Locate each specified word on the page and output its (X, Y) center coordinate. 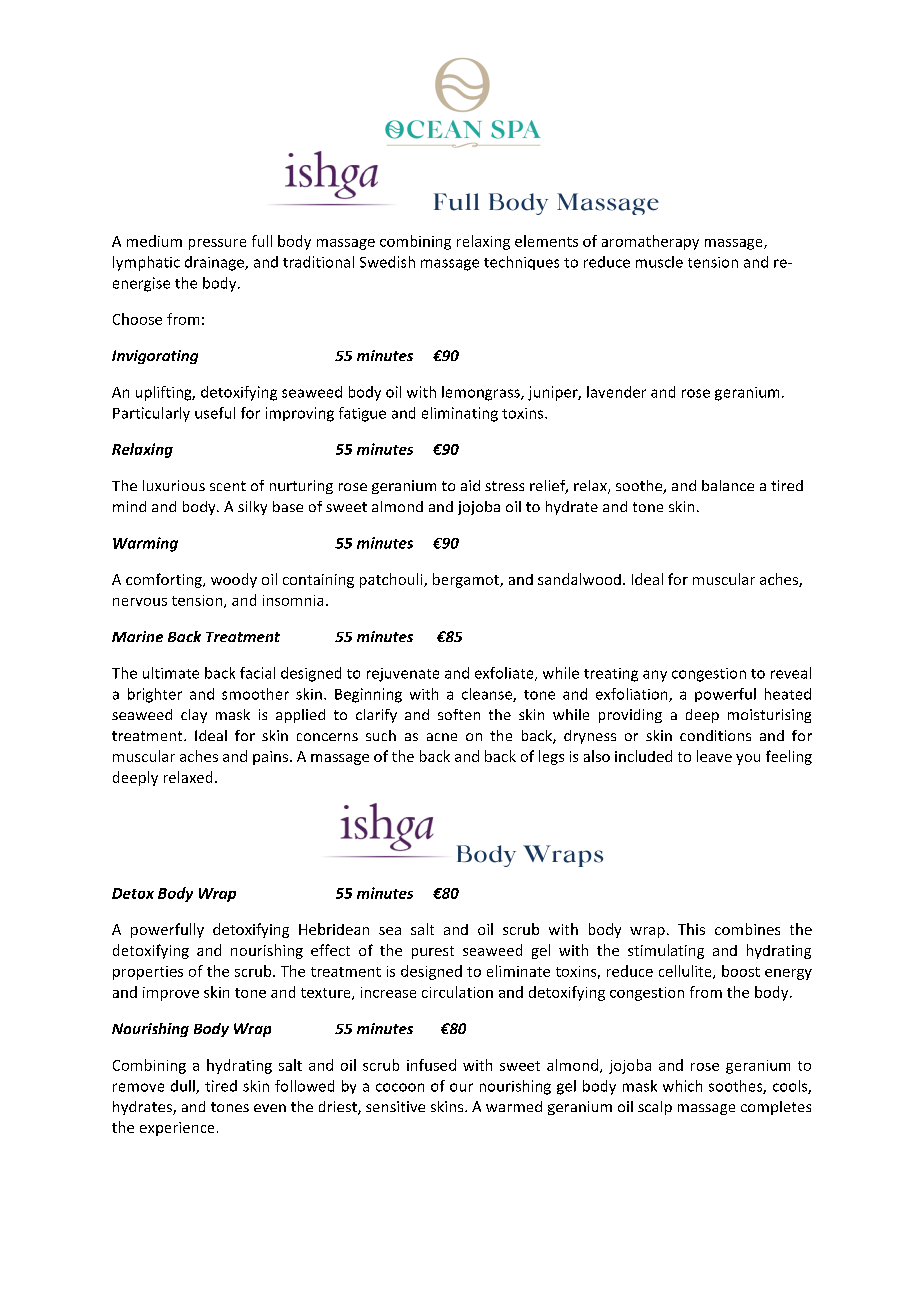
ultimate (171, 673)
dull (184, 1087)
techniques (521, 263)
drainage (215, 263)
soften (459, 714)
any (655, 676)
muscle (659, 262)
